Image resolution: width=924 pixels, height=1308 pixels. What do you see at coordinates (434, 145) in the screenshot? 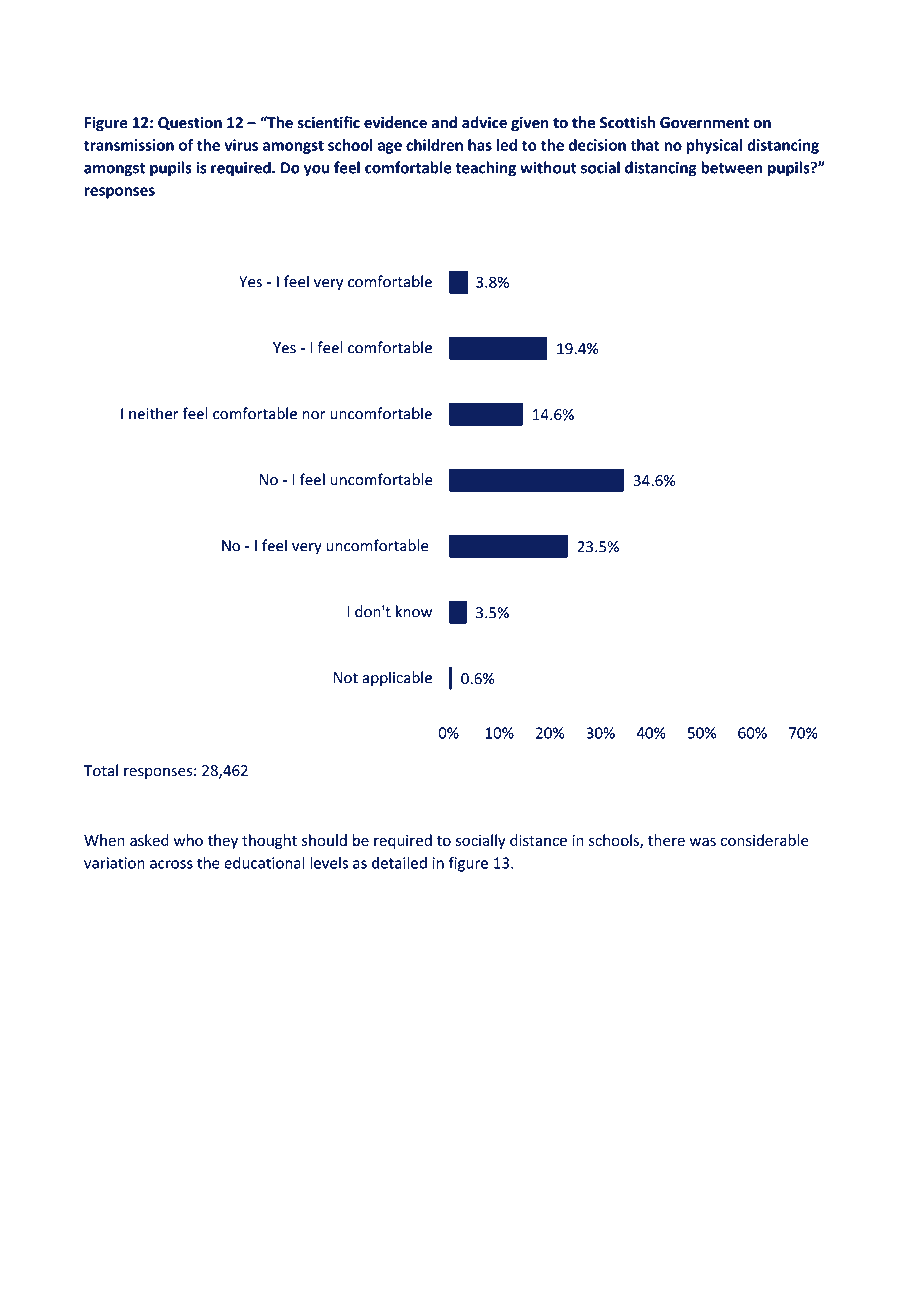
I see `children` at bounding box center [434, 145].
